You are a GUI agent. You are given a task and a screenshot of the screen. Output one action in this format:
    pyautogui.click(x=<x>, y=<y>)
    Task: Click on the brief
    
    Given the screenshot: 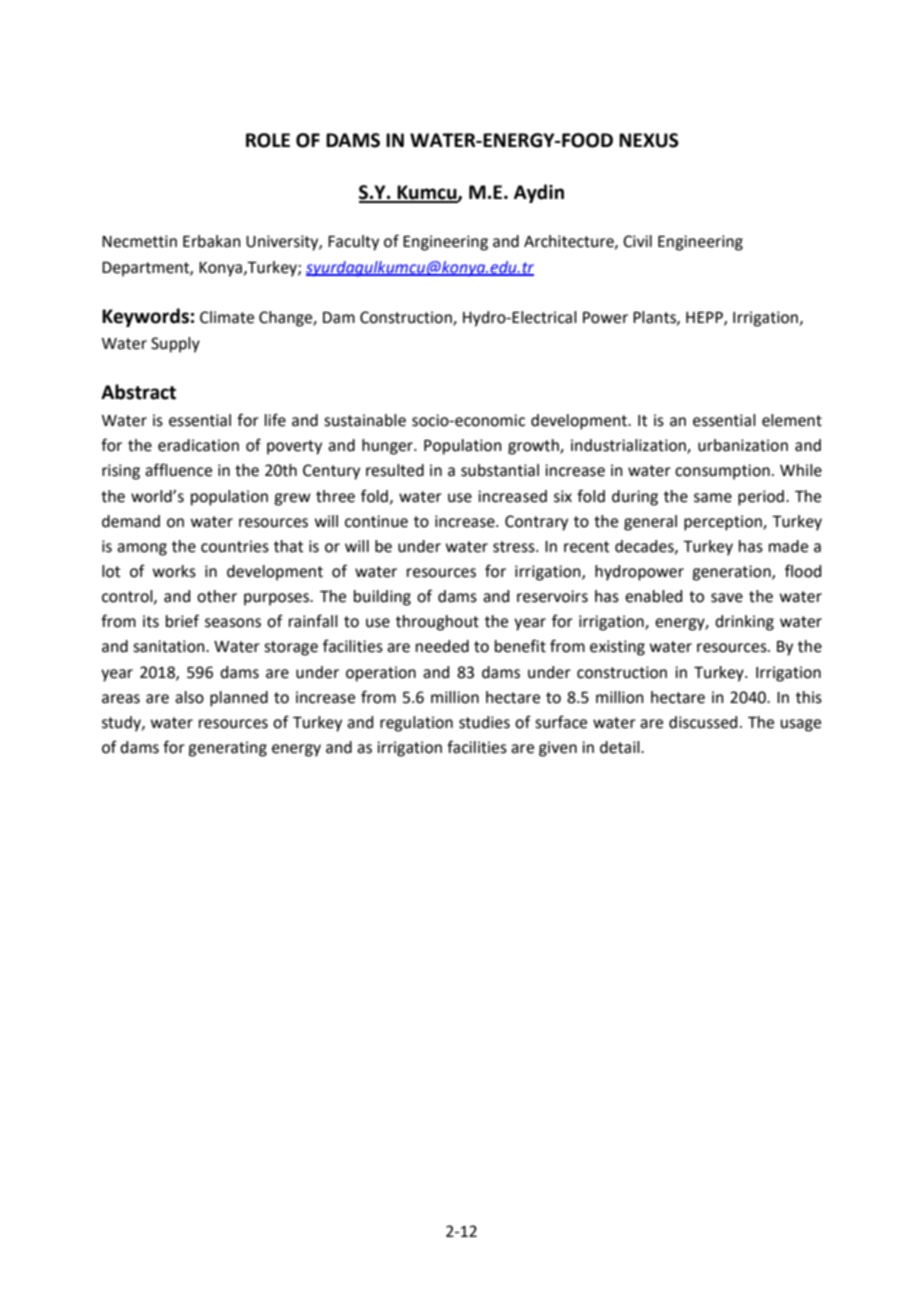 What is the action you would take?
    pyautogui.click(x=182, y=621)
